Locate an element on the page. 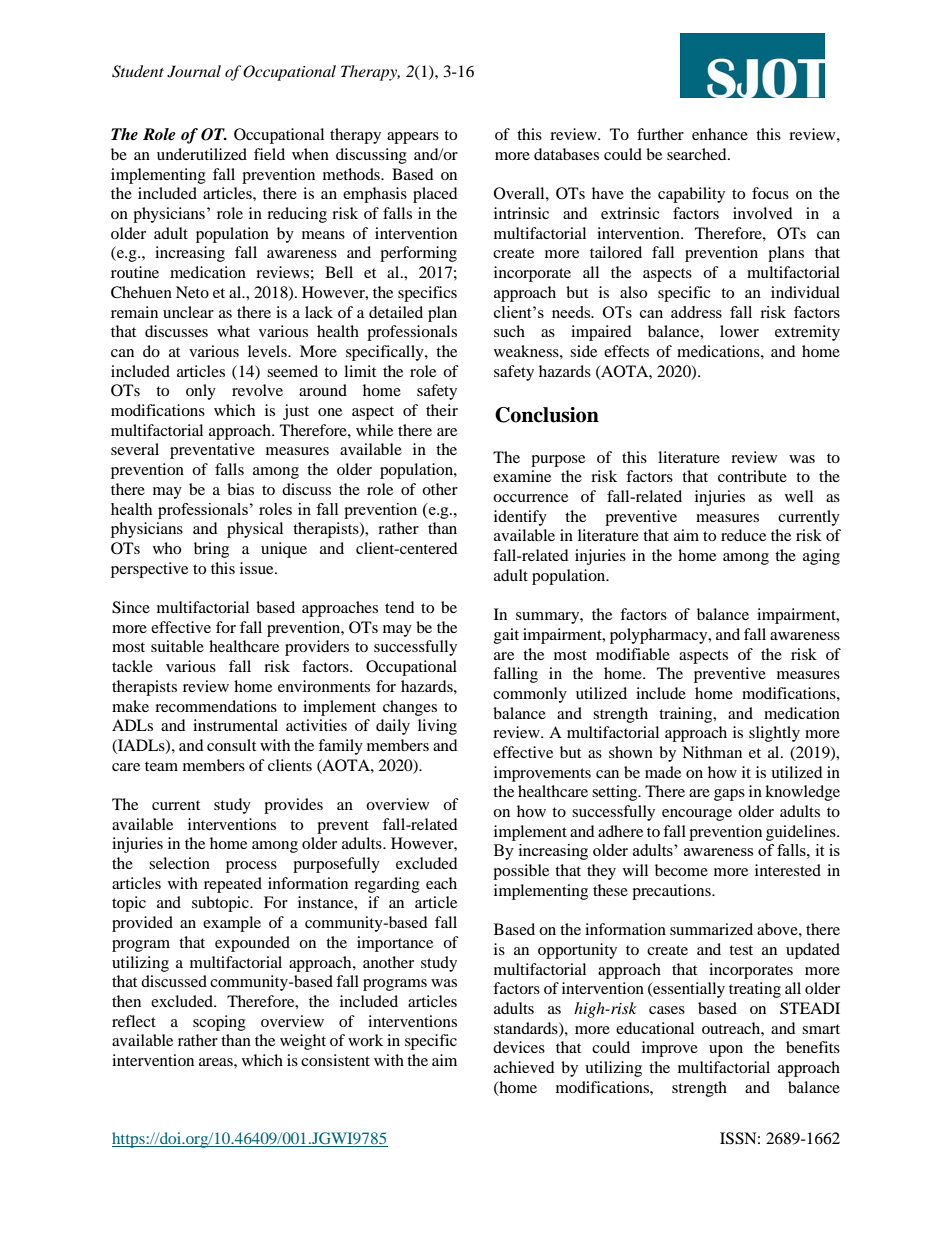  enhance is located at coordinates (720, 134).
